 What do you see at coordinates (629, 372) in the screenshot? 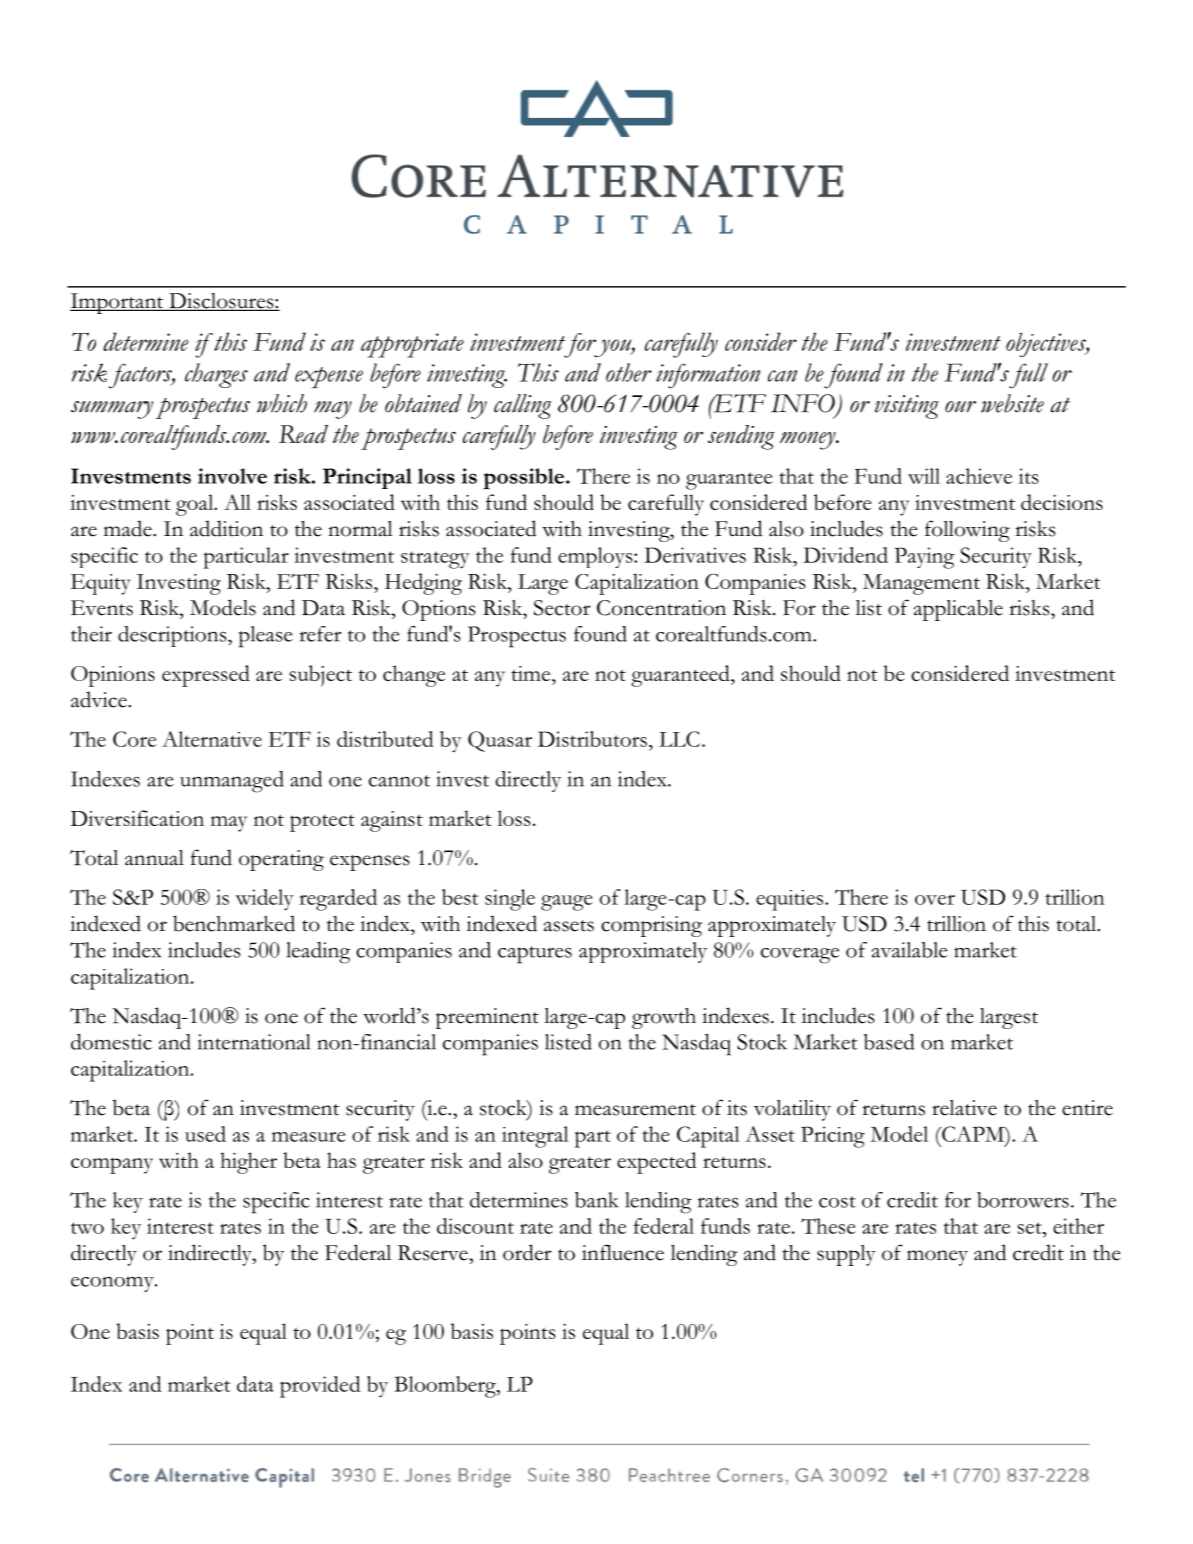
I see `other` at bounding box center [629, 372].
